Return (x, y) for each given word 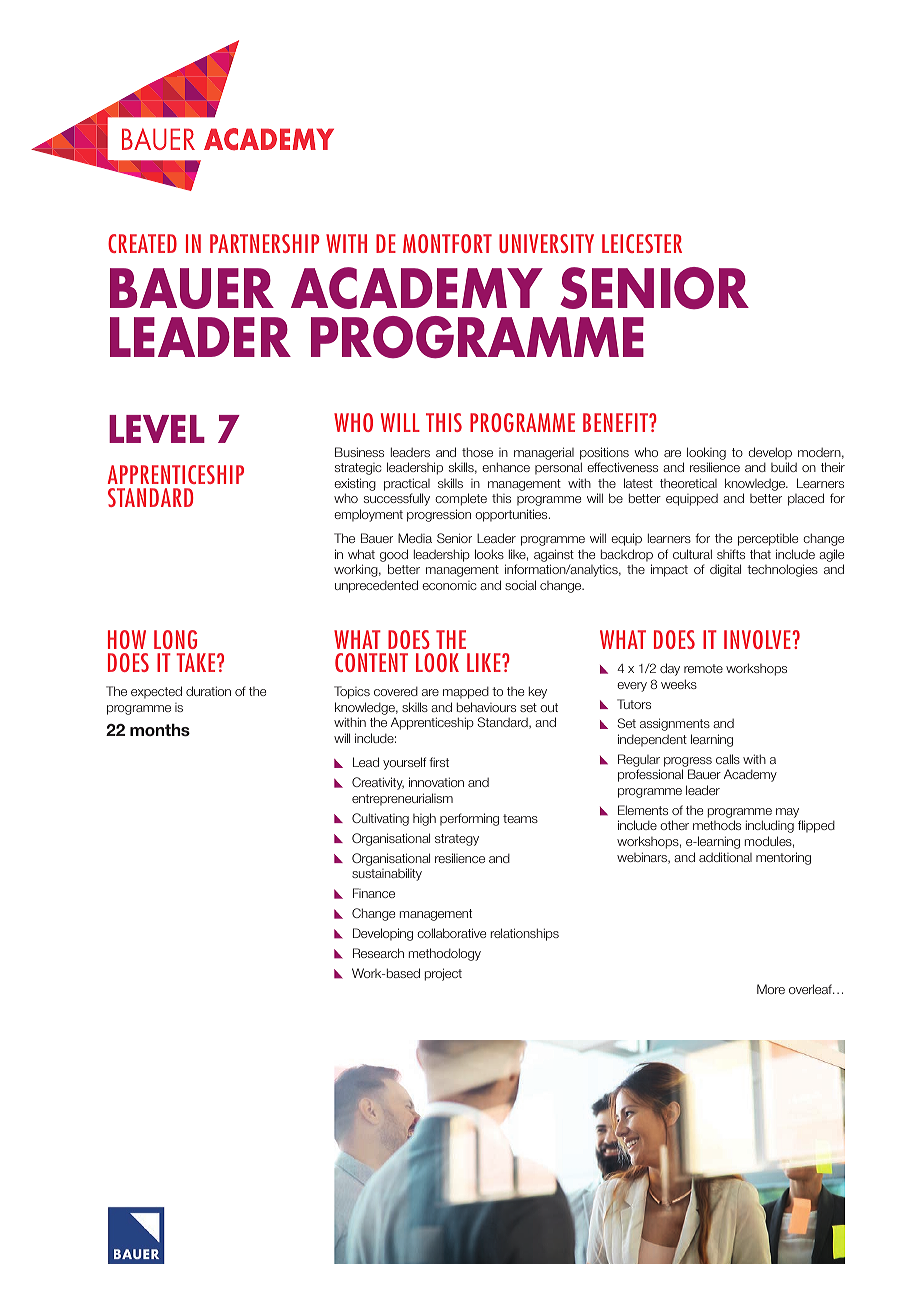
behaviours (486, 707)
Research (378, 953)
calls (728, 759)
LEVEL (157, 429)
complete (461, 499)
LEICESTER (642, 243)
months (160, 730)
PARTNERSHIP (264, 243)
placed (806, 499)
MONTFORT (447, 243)
